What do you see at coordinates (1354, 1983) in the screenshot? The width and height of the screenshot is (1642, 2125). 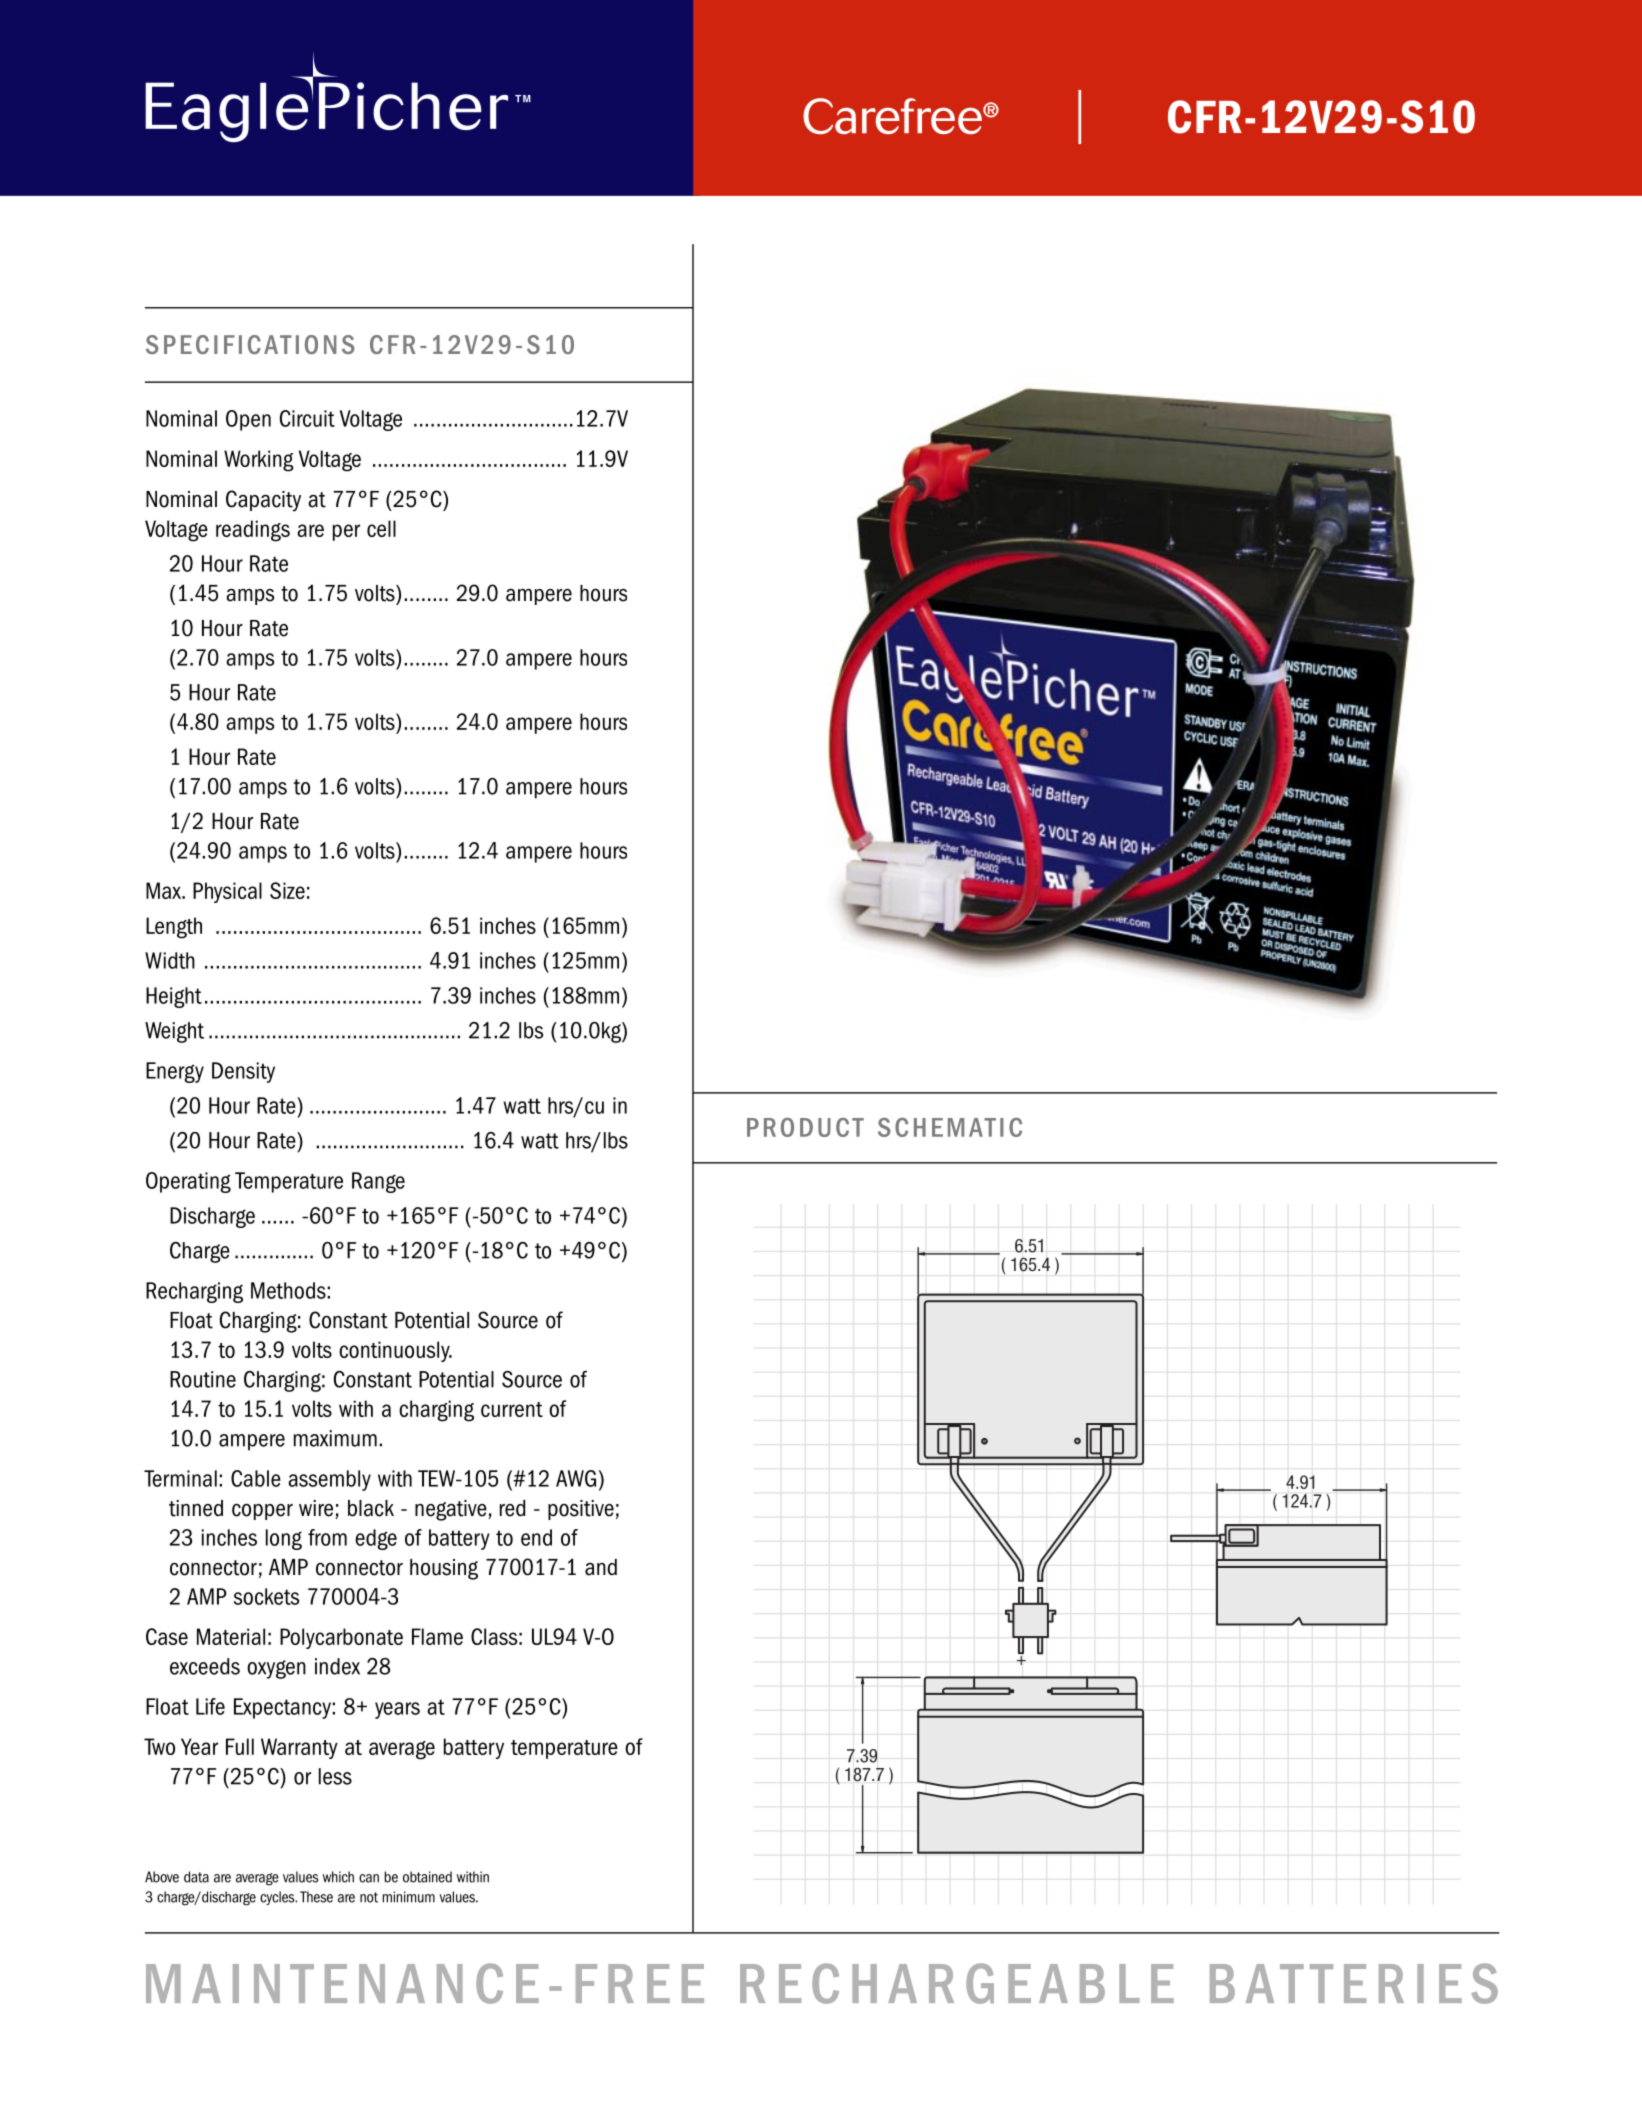 I see `BATTERIES` at bounding box center [1354, 1983].
